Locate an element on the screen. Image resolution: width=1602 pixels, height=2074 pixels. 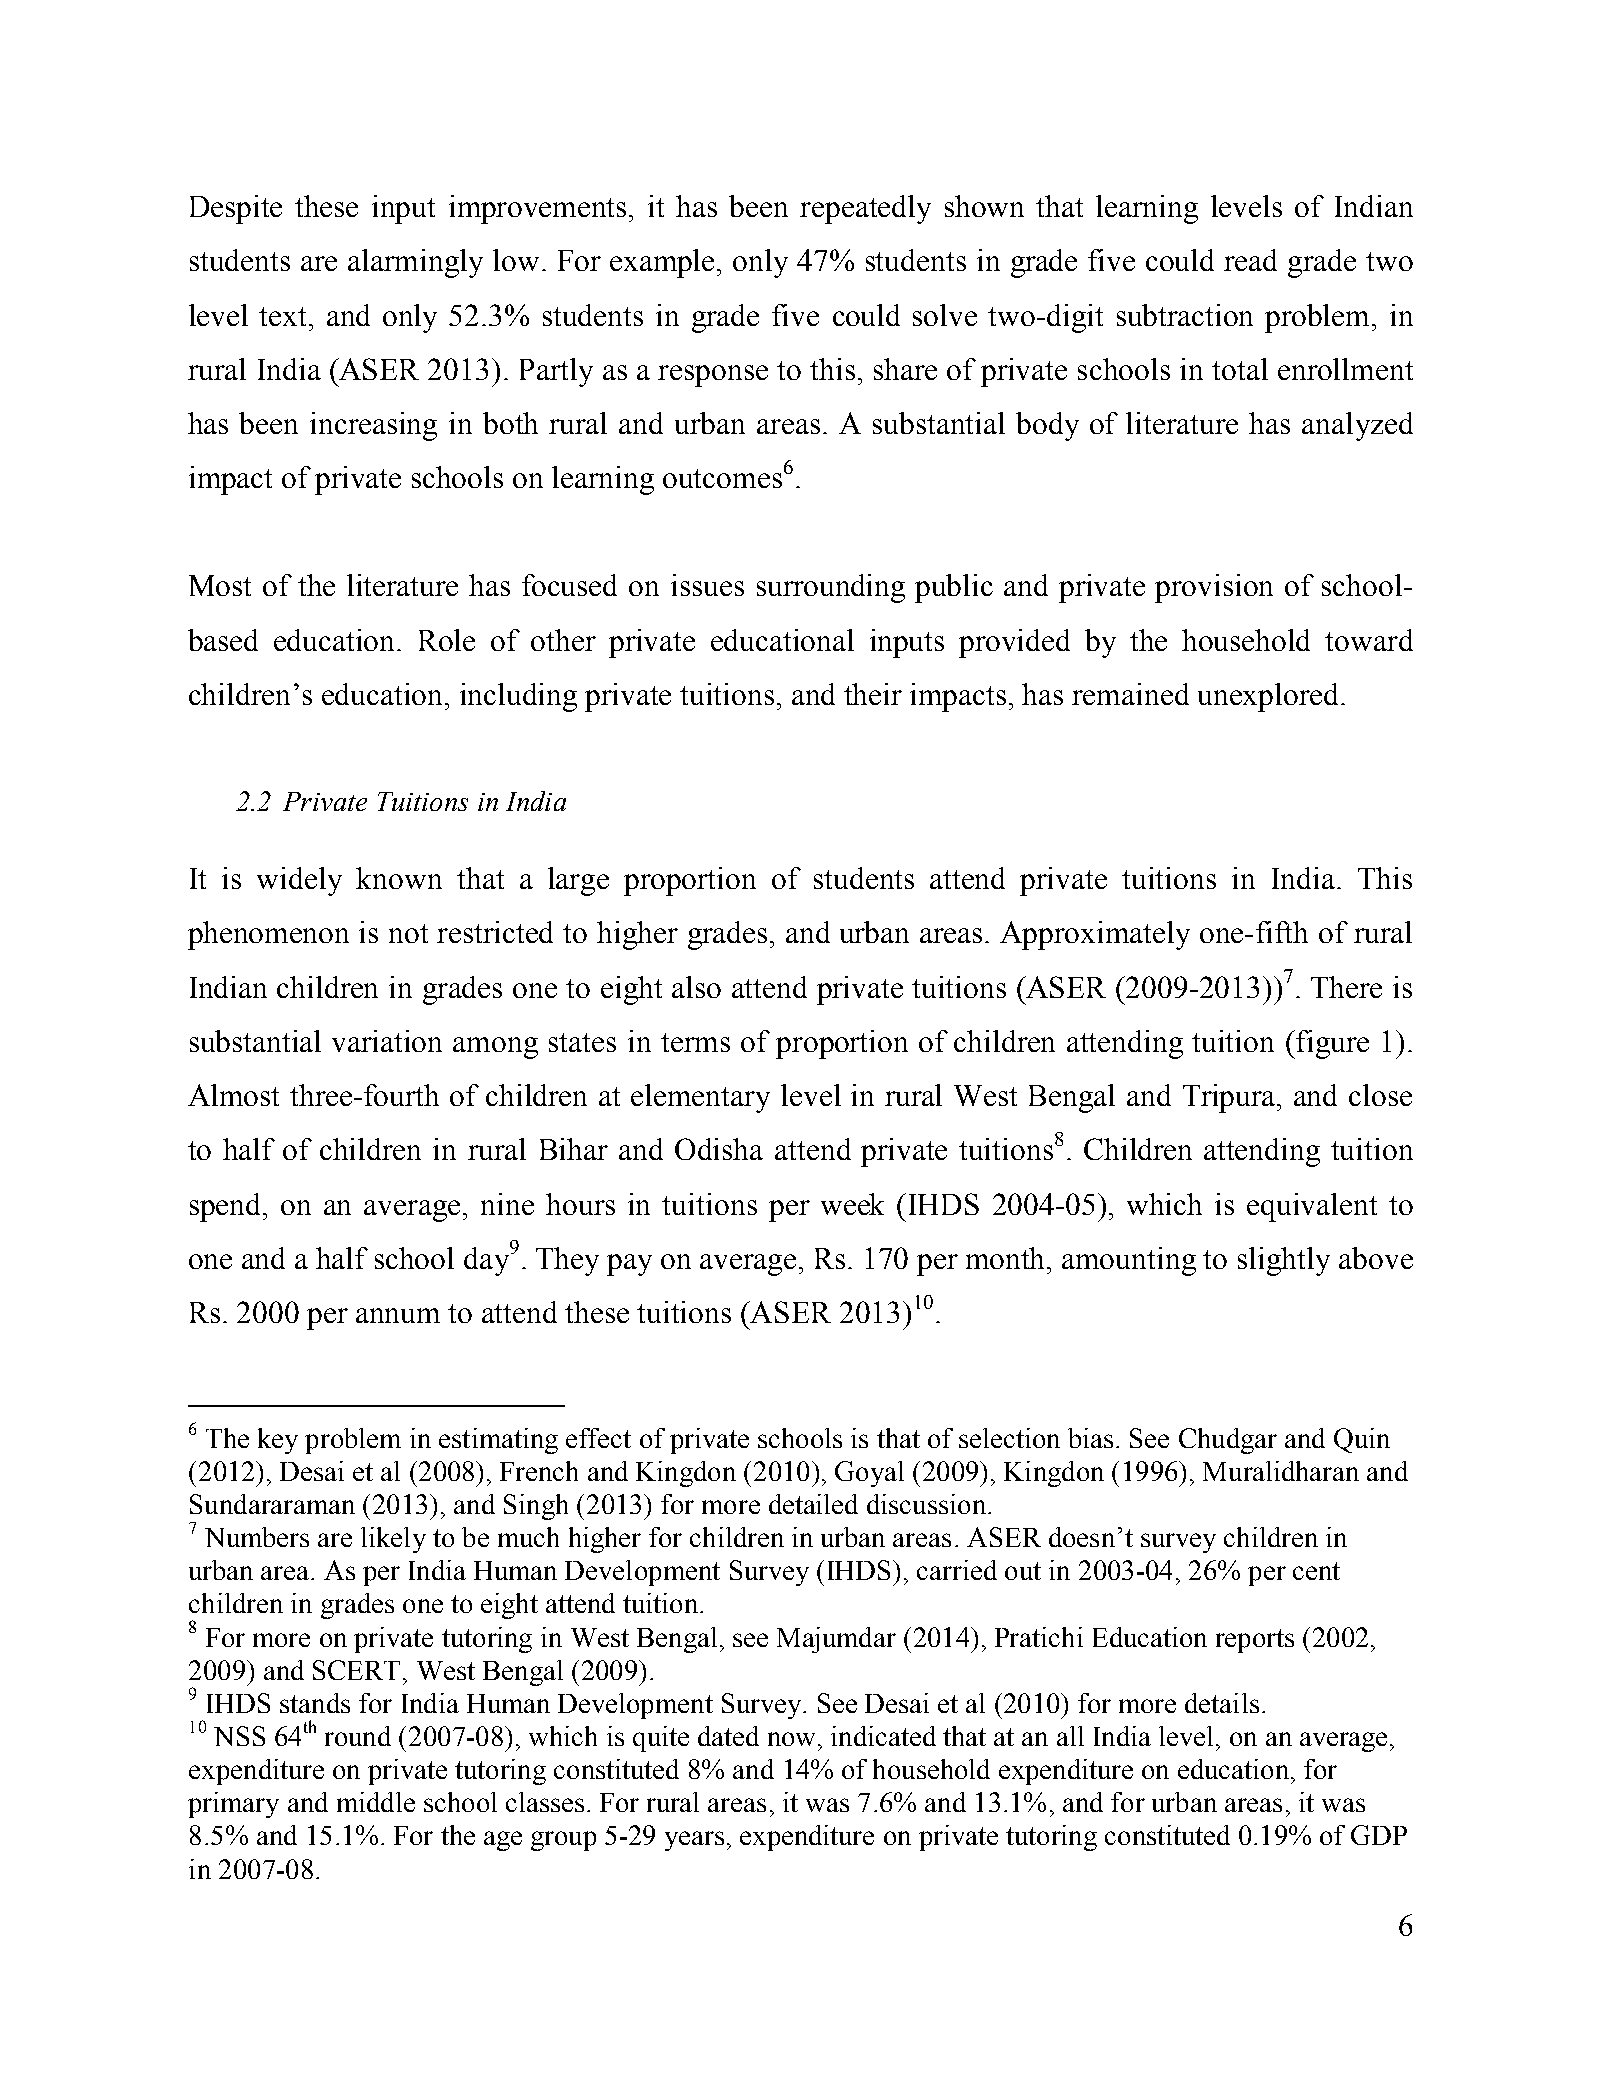
read is located at coordinates (1250, 260).
